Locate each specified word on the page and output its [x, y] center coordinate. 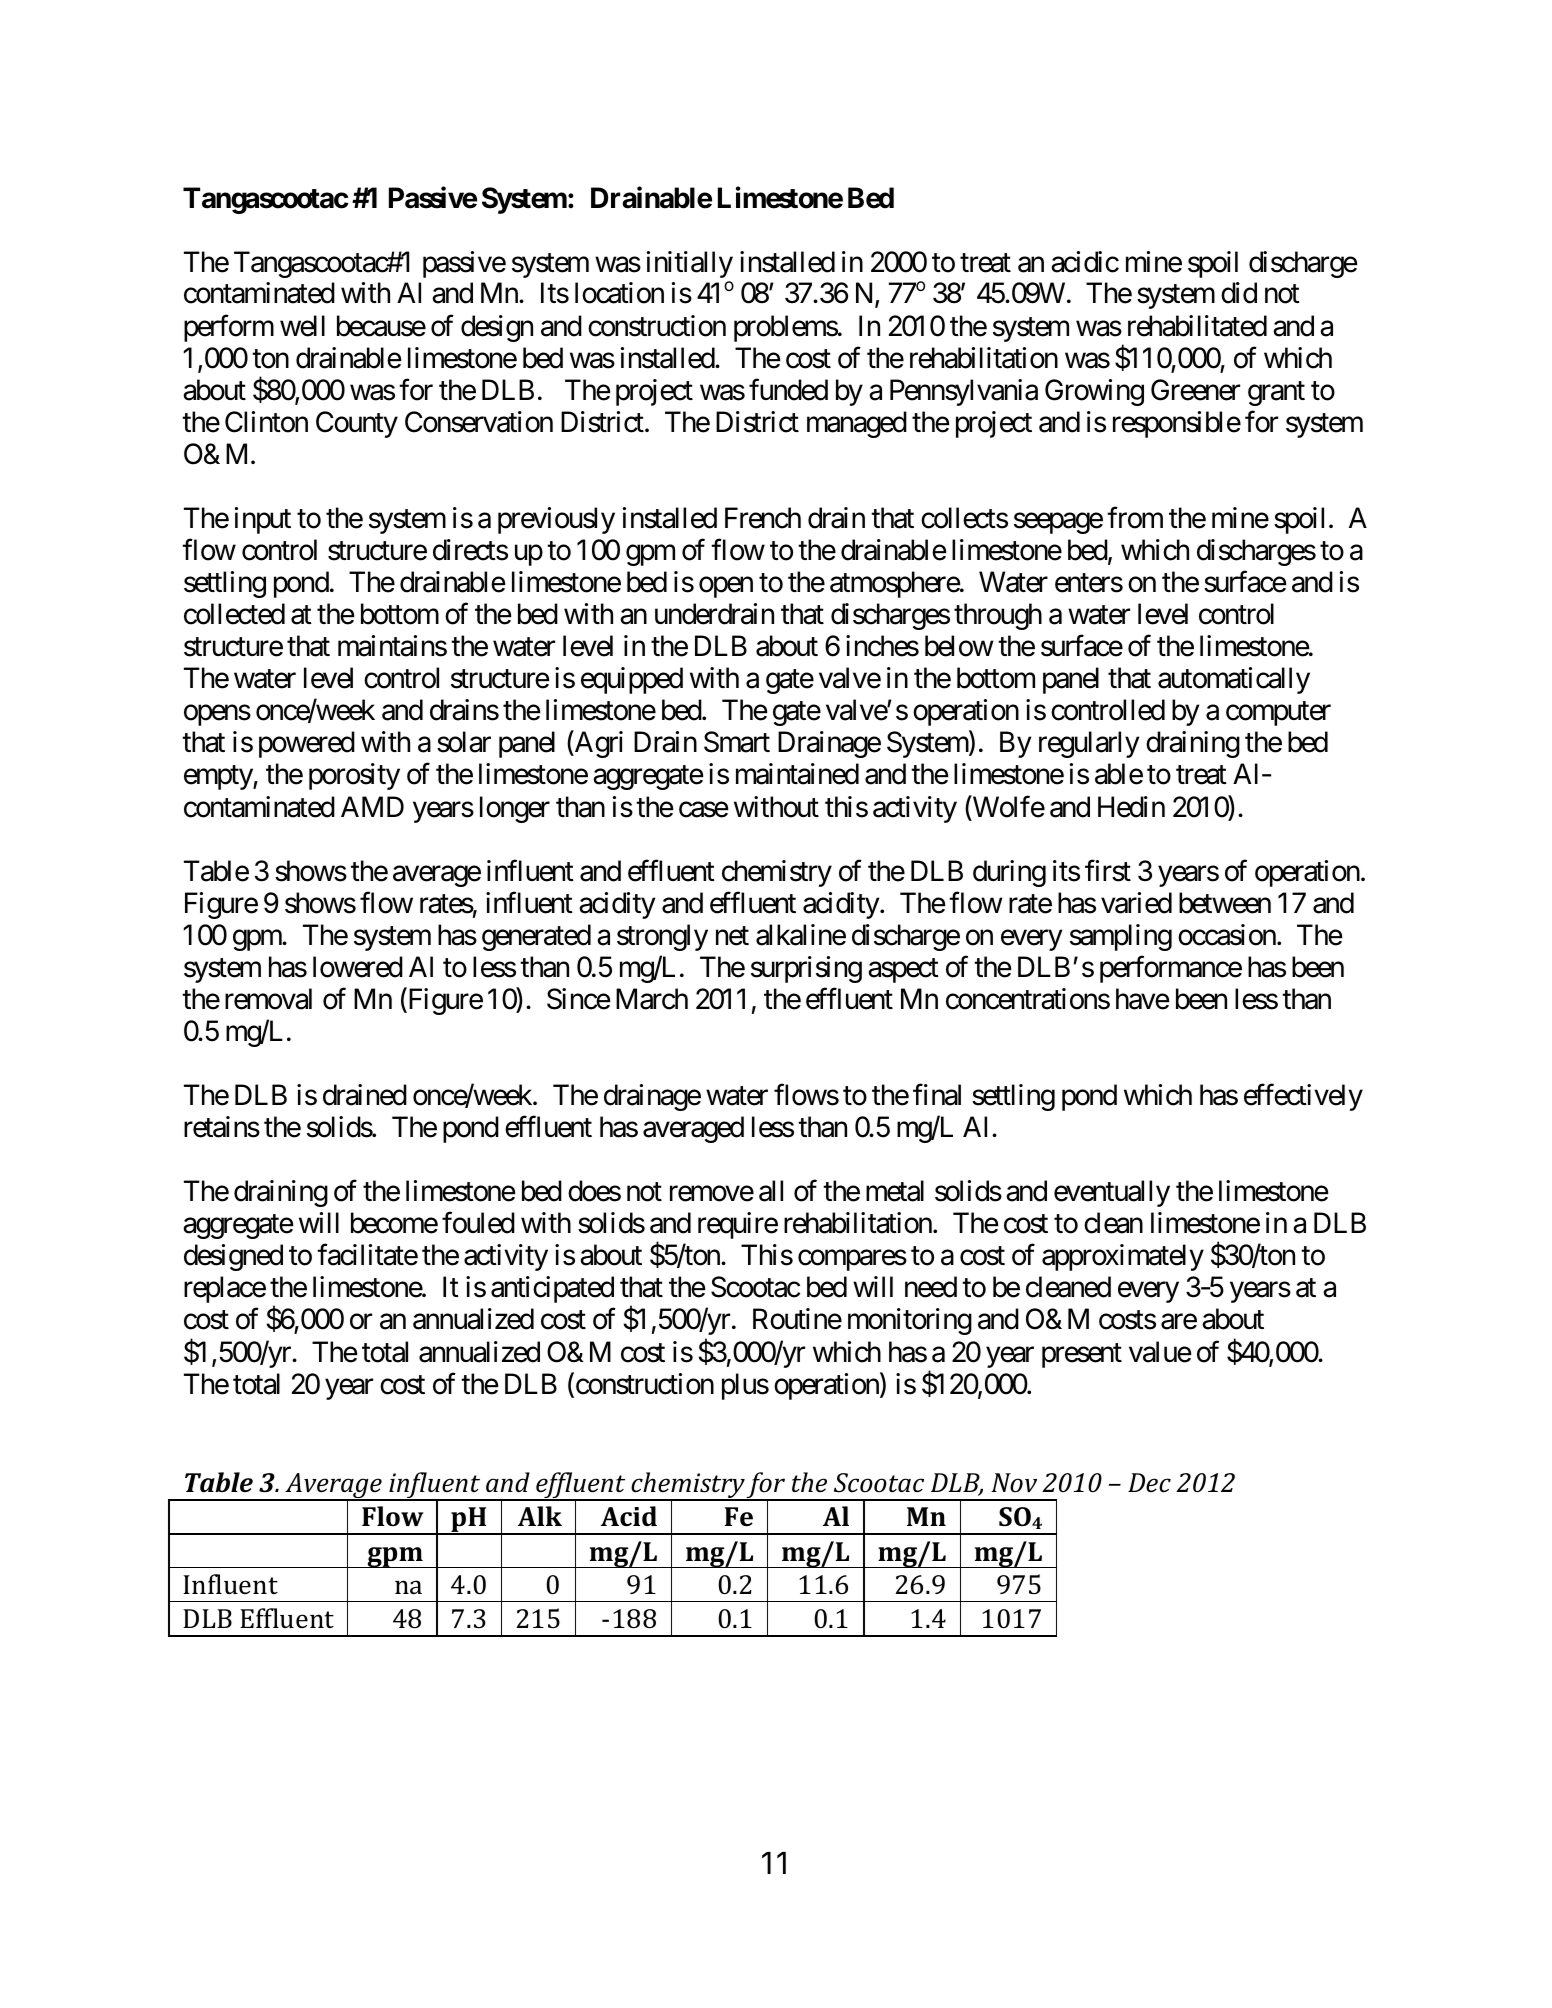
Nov [1014, 1483]
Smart [737, 742]
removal [268, 999]
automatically [1234, 680]
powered [307, 744]
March [652, 999]
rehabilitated [1197, 326]
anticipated [552, 1289]
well [302, 326]
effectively [1303, 1097]
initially [690, 264]
